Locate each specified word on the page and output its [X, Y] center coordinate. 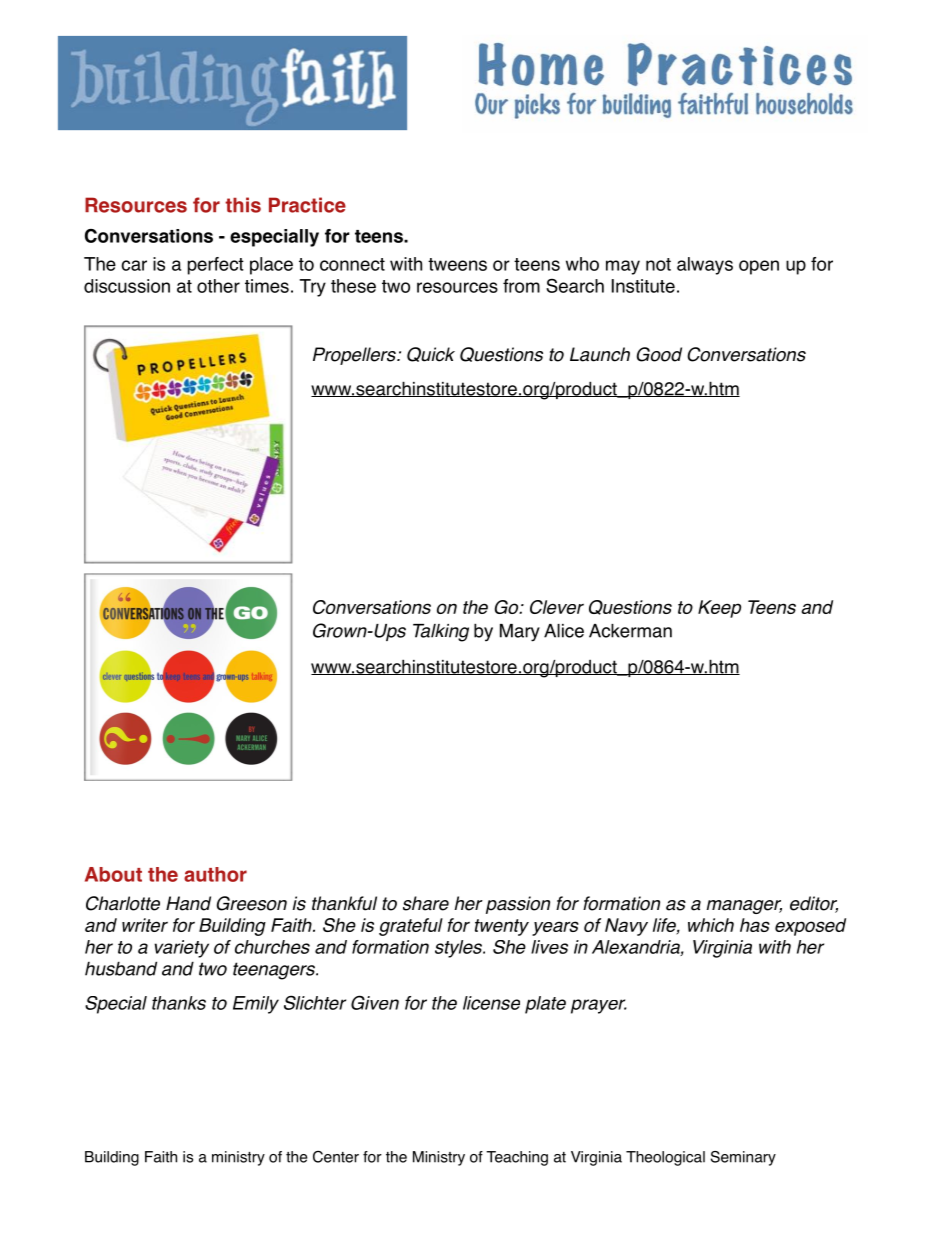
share [426, 903]
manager [744, 907]
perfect [216, 266]
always [705, 266]
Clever [557, 607]
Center [336, 1157]
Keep [719, 609]
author [215, 874]
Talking [441, 633]
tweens [457, 264]
